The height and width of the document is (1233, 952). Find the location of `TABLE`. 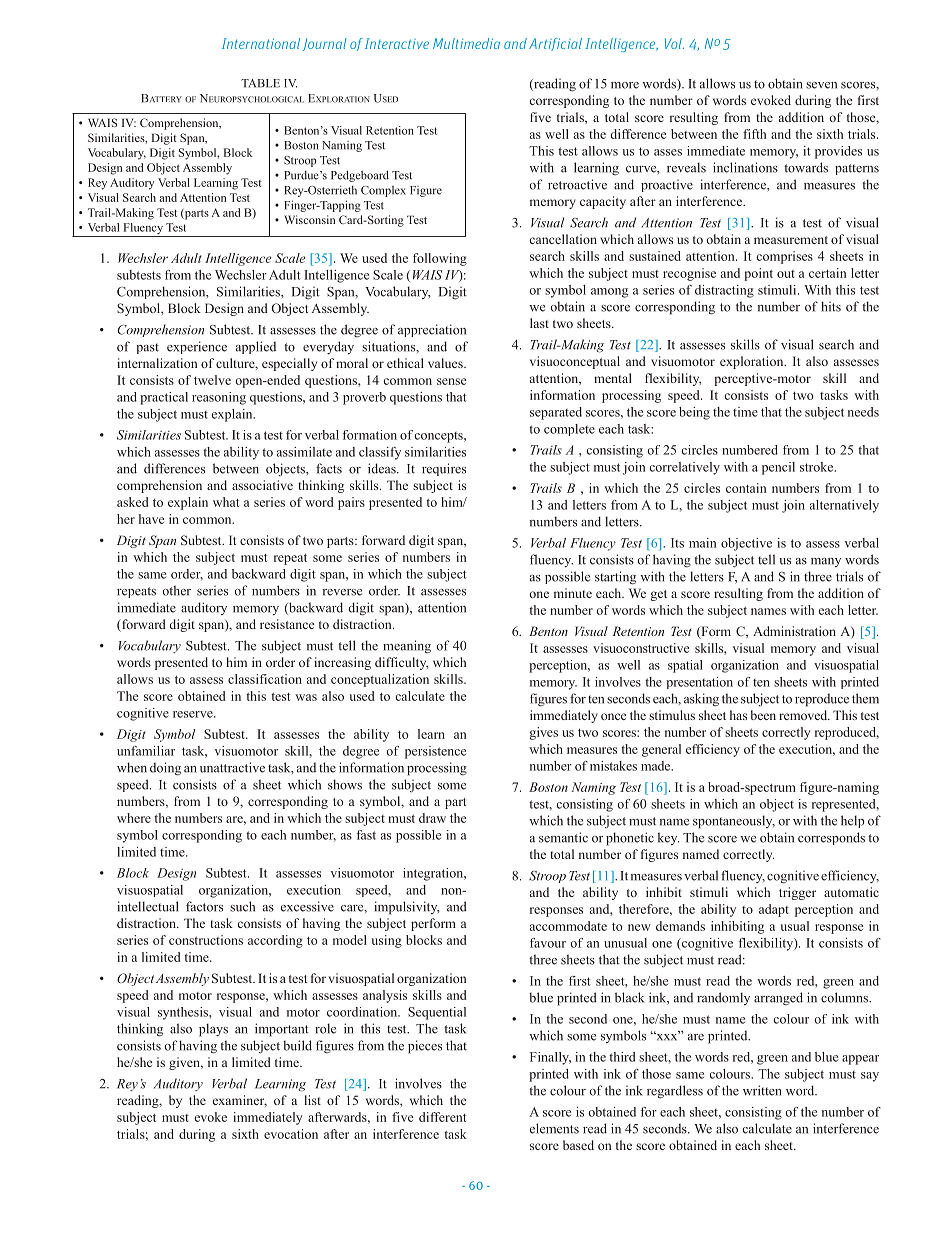

TABLE is located at coordinates (260, 83).
